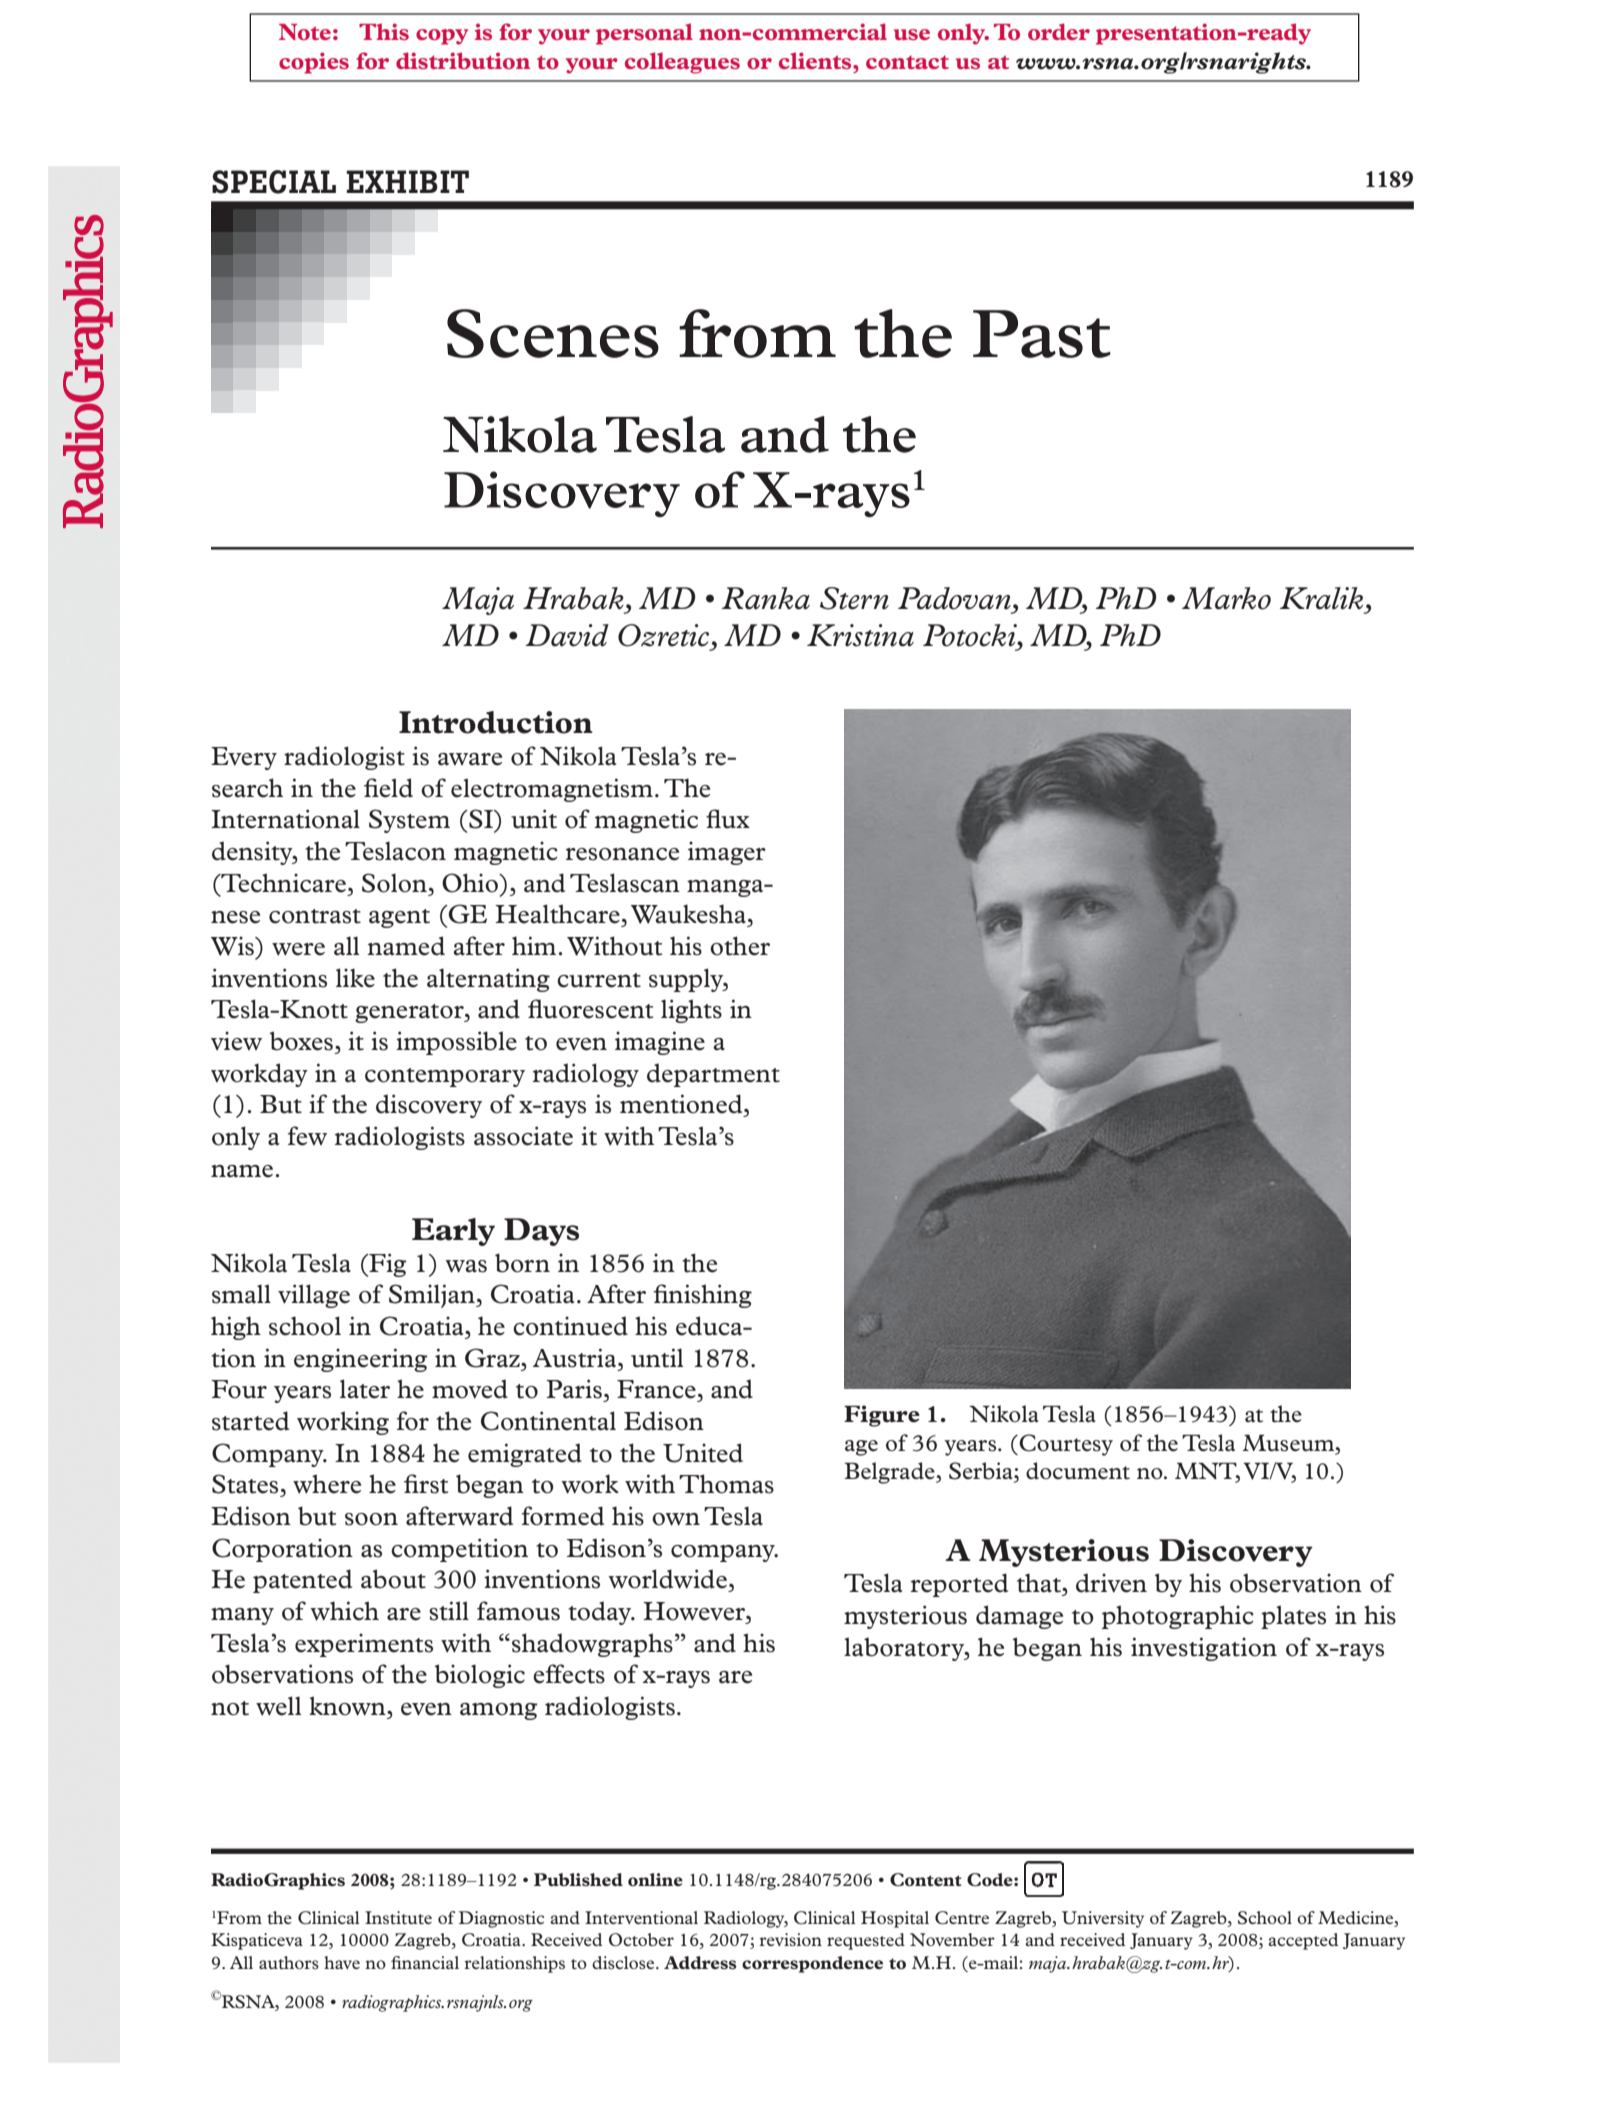 Image resolution: width=1609 pixels, height=2108 pixels. I want to click on University, so click(1103, 1919).
